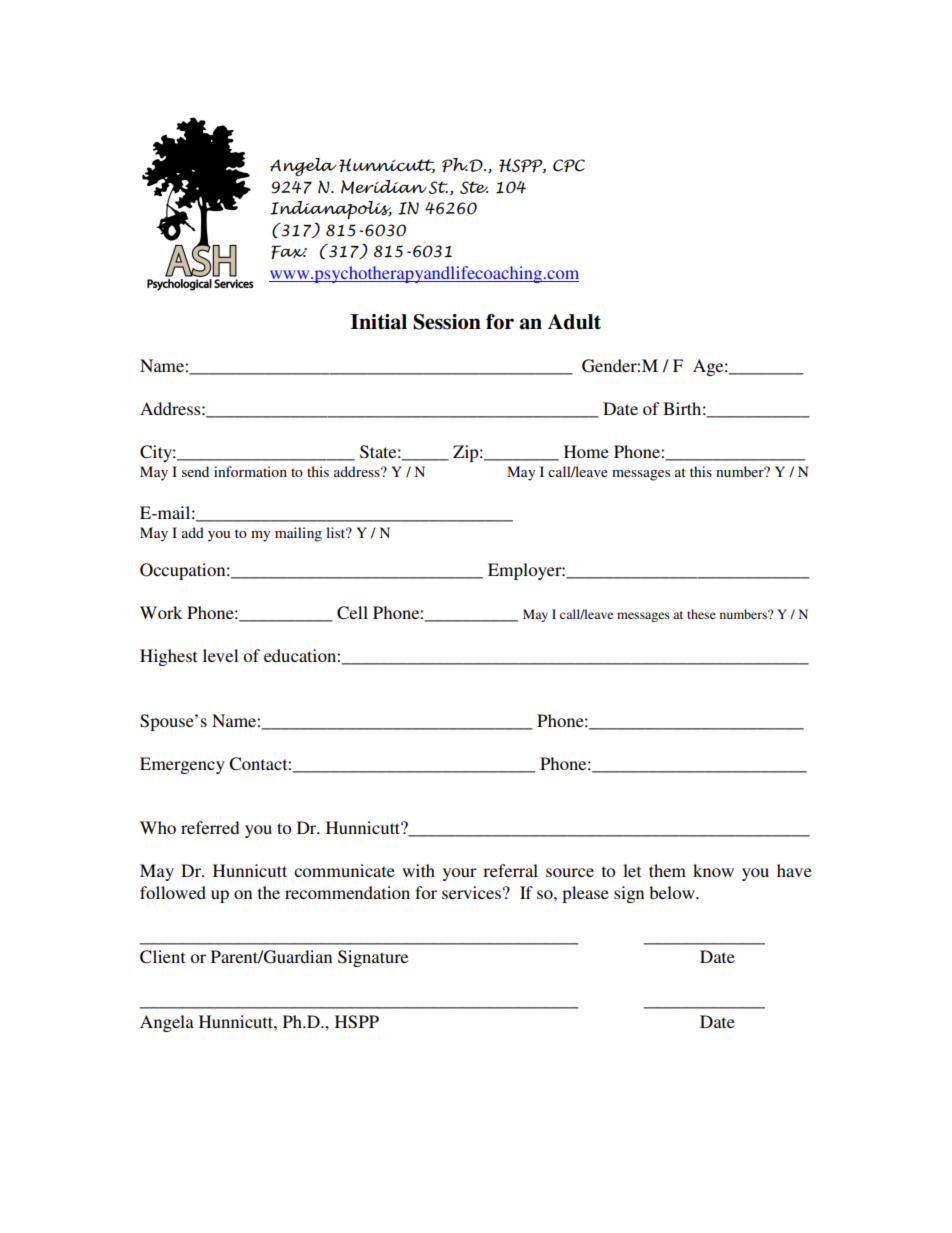 The image size is (952, 1233). I want to click on services, so click(471, 892).
